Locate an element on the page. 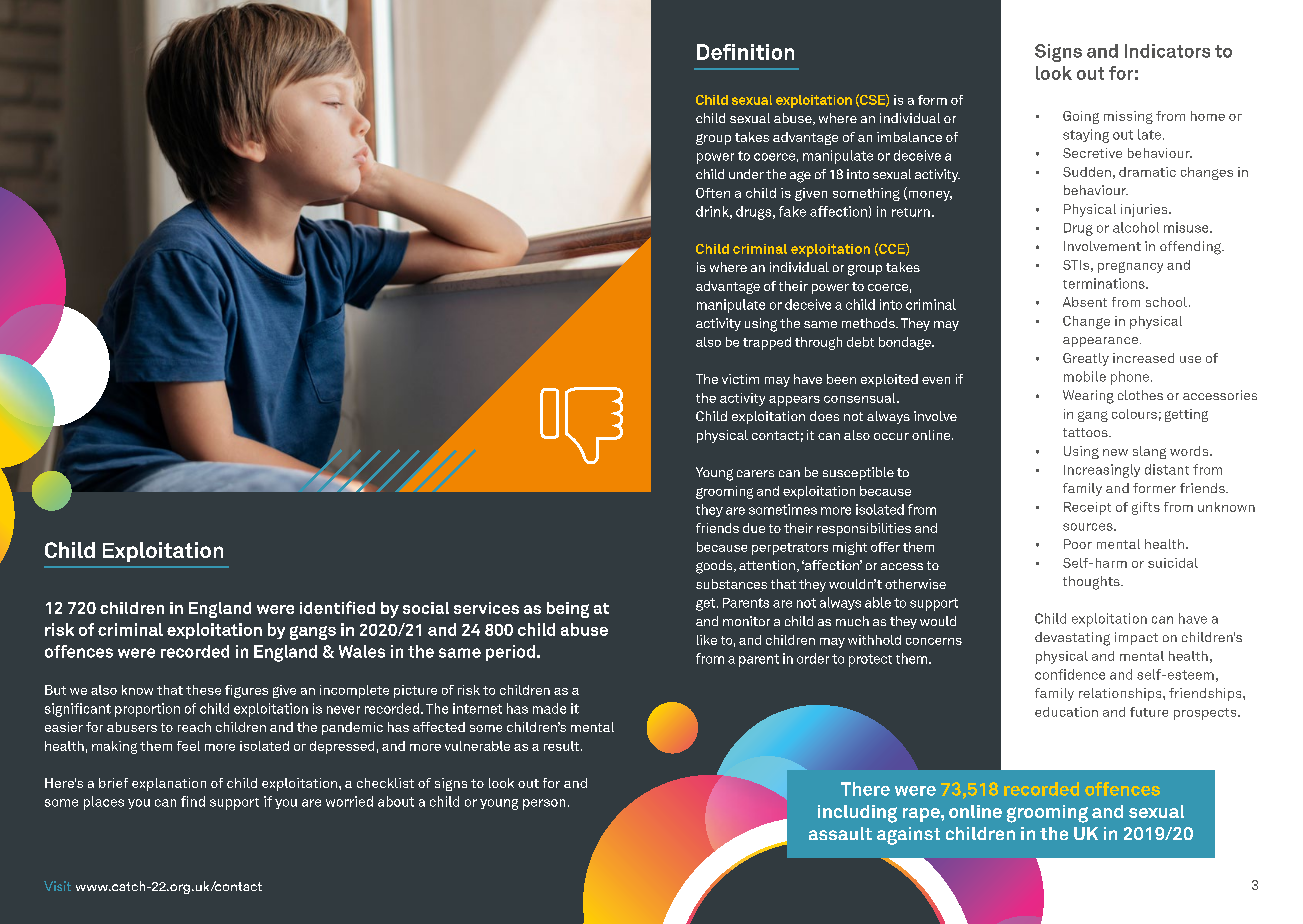 This document has width=1303, height=924. against is located at coordinates (908, 836).
